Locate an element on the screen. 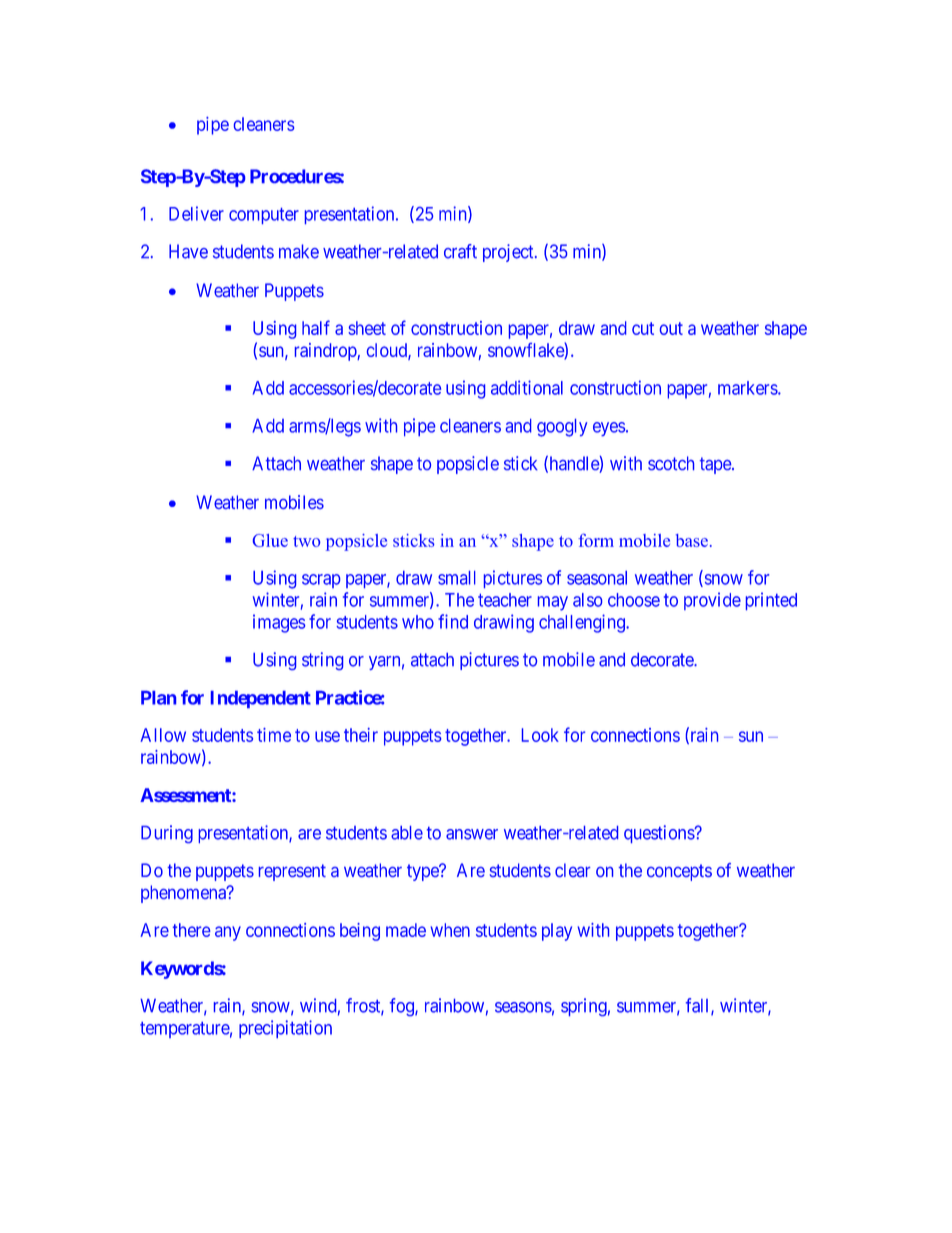 This screenshot has height=1233, width=952. craft is located at coordinates (460, 251).
